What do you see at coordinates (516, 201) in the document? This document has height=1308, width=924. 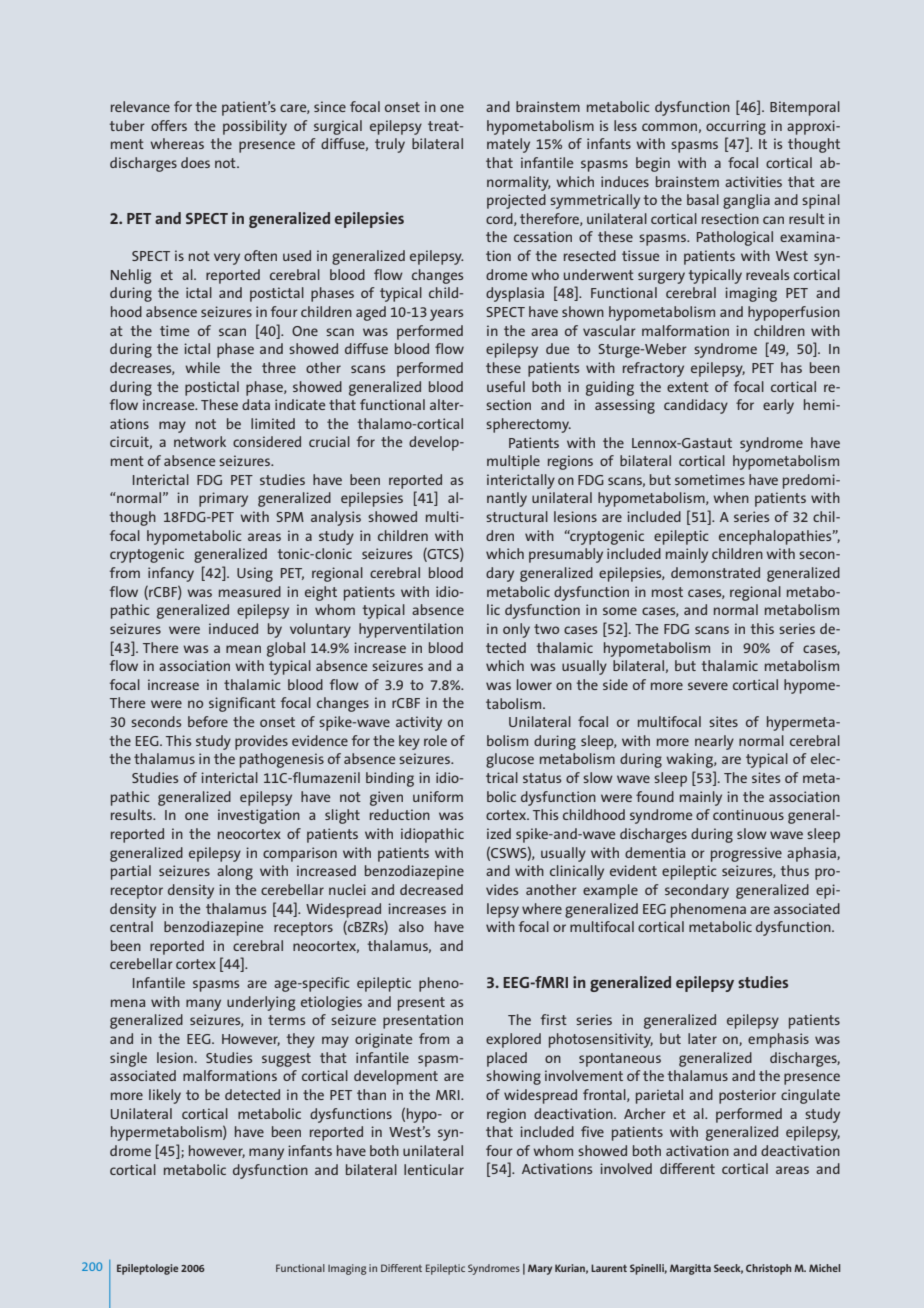 I see `projected` at bounding box center [516, 201].
